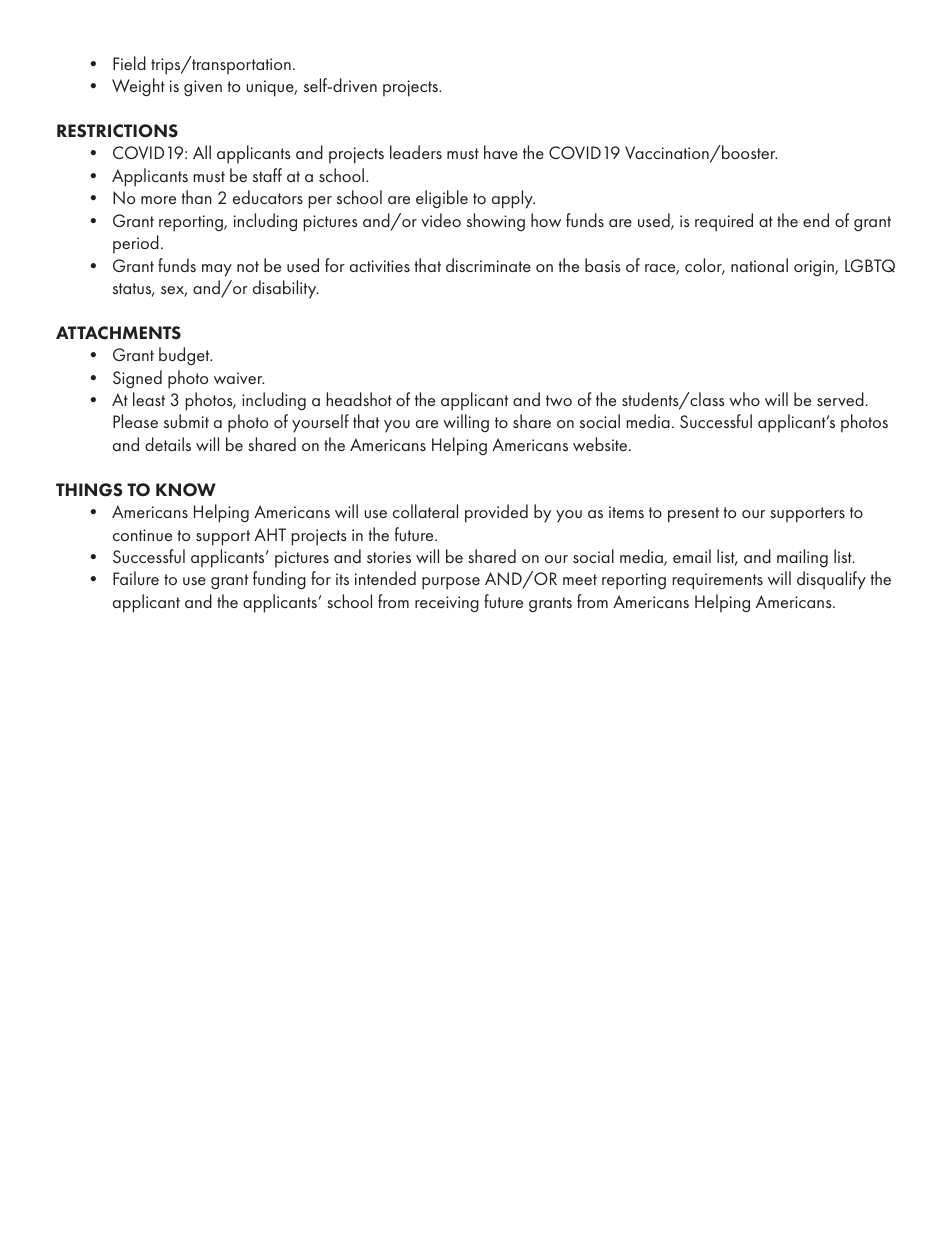  Describe the element at coordinates (759, 265) in the screenshot. I see `national` at that location.
